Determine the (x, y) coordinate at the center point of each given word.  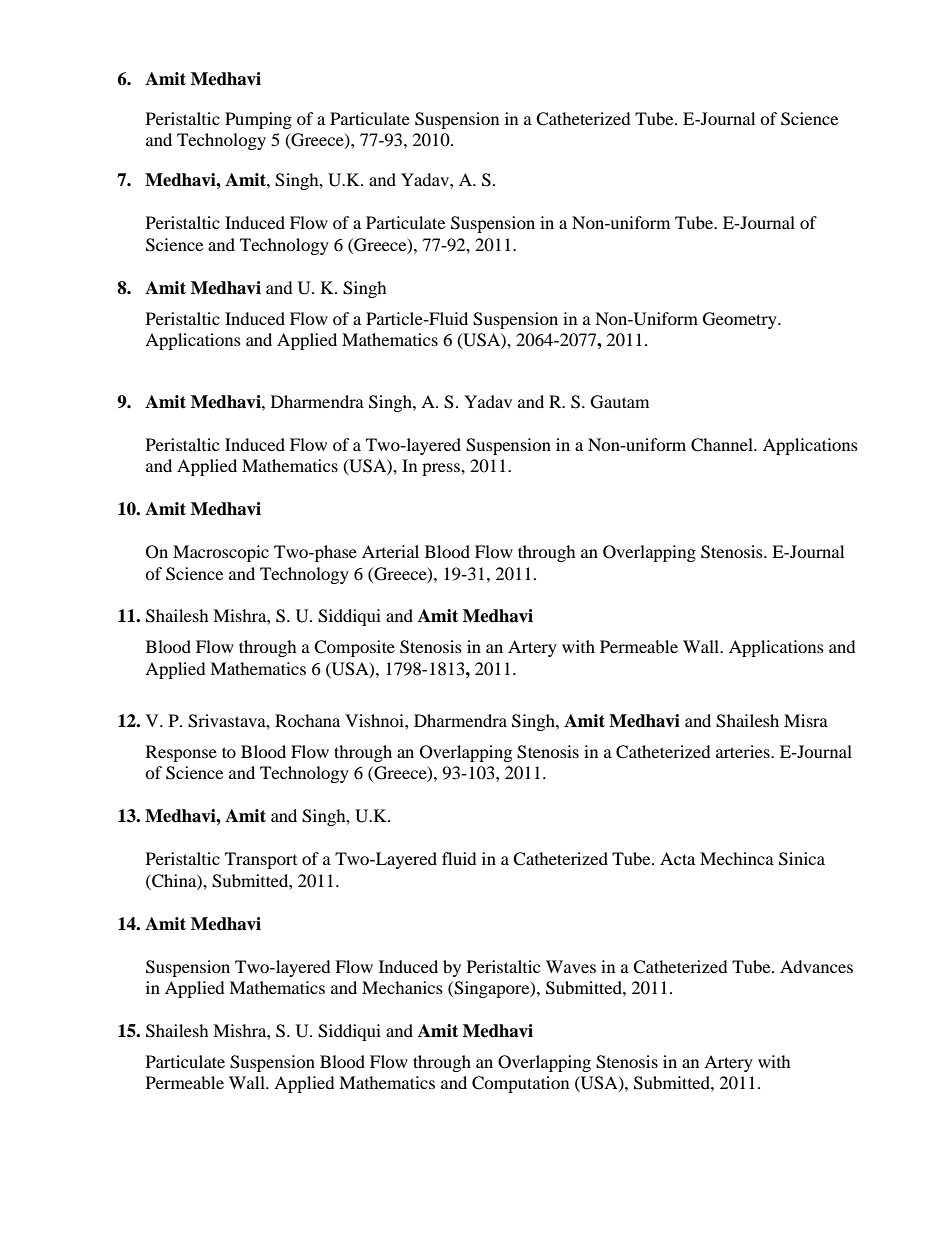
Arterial (390, 551)
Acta (677, 858)
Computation (520, 1084)
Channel (723, 445)
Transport (261, 860)
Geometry (741, 320)
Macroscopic (221, 553)
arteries (744, 751)
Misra (806, 720)
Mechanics (402, 987)
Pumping (258, 120)
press (442, 469)
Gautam (620, 402)
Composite (354, 648)
